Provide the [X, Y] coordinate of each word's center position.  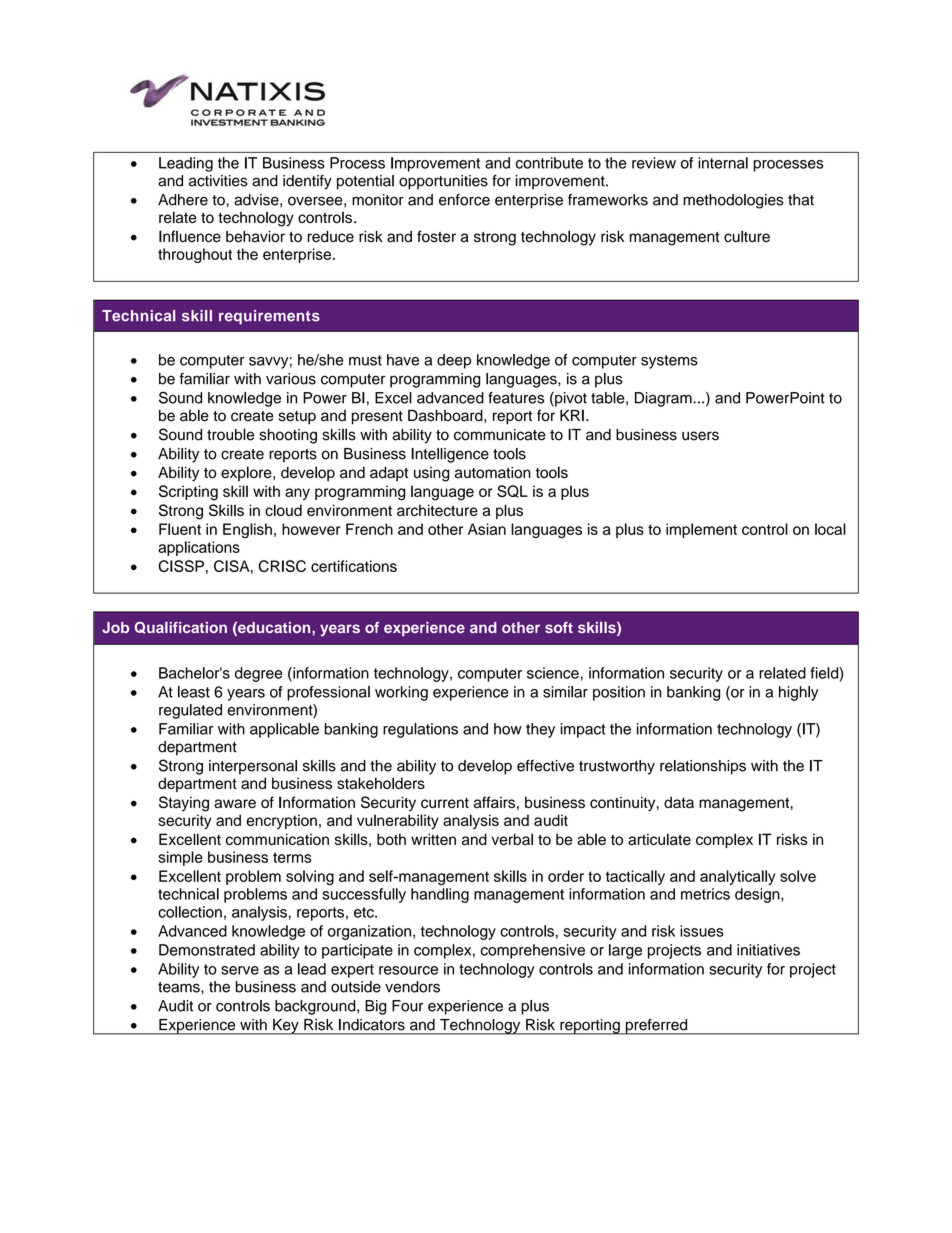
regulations [420, 730]
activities [218, 181]
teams [180, 987]
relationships [703, 767]
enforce [464, 200]
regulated [190, 711]
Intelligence [450, 455]
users [700, 436]
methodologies [733, 201]
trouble [230, 434]
